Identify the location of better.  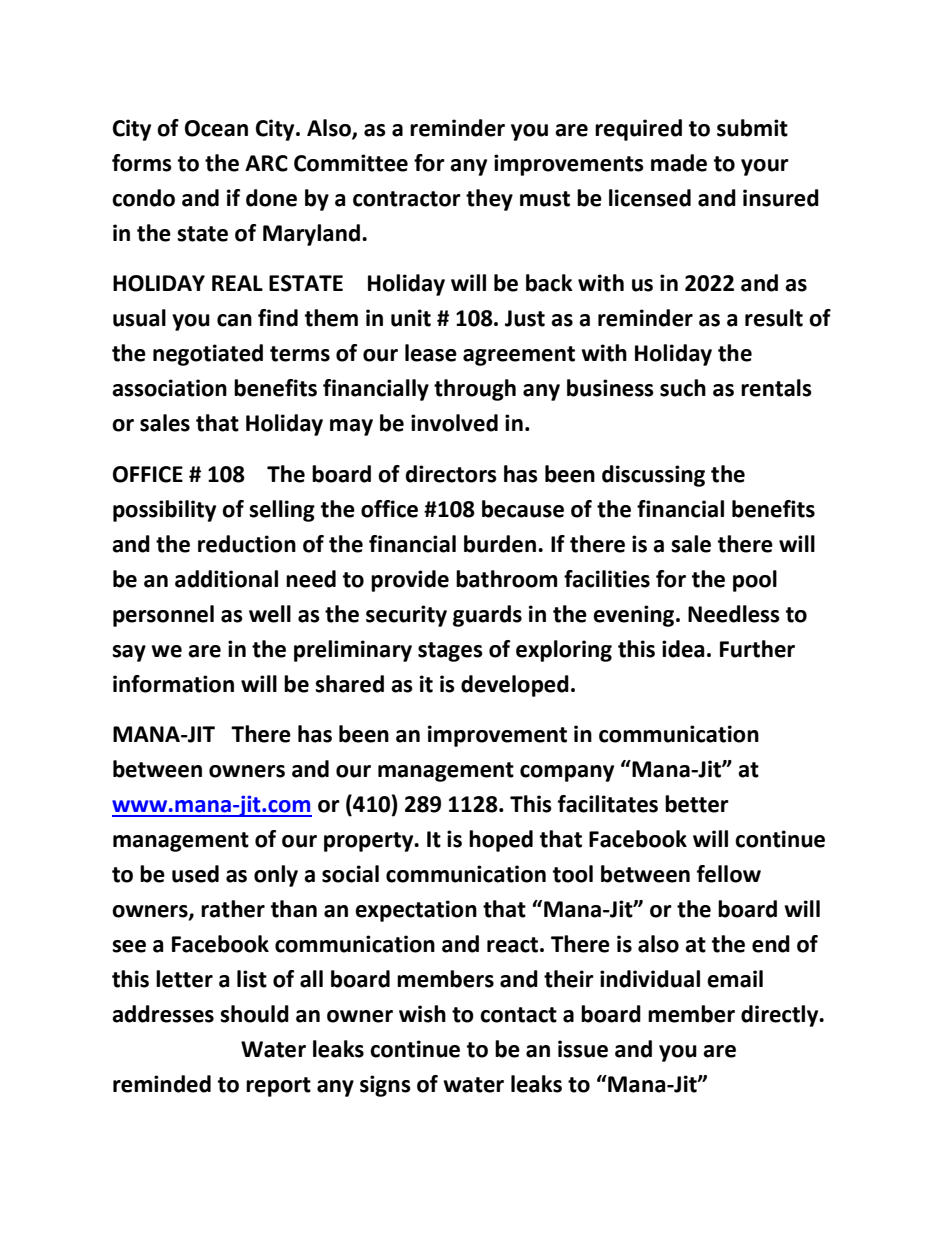
(697, 804).
